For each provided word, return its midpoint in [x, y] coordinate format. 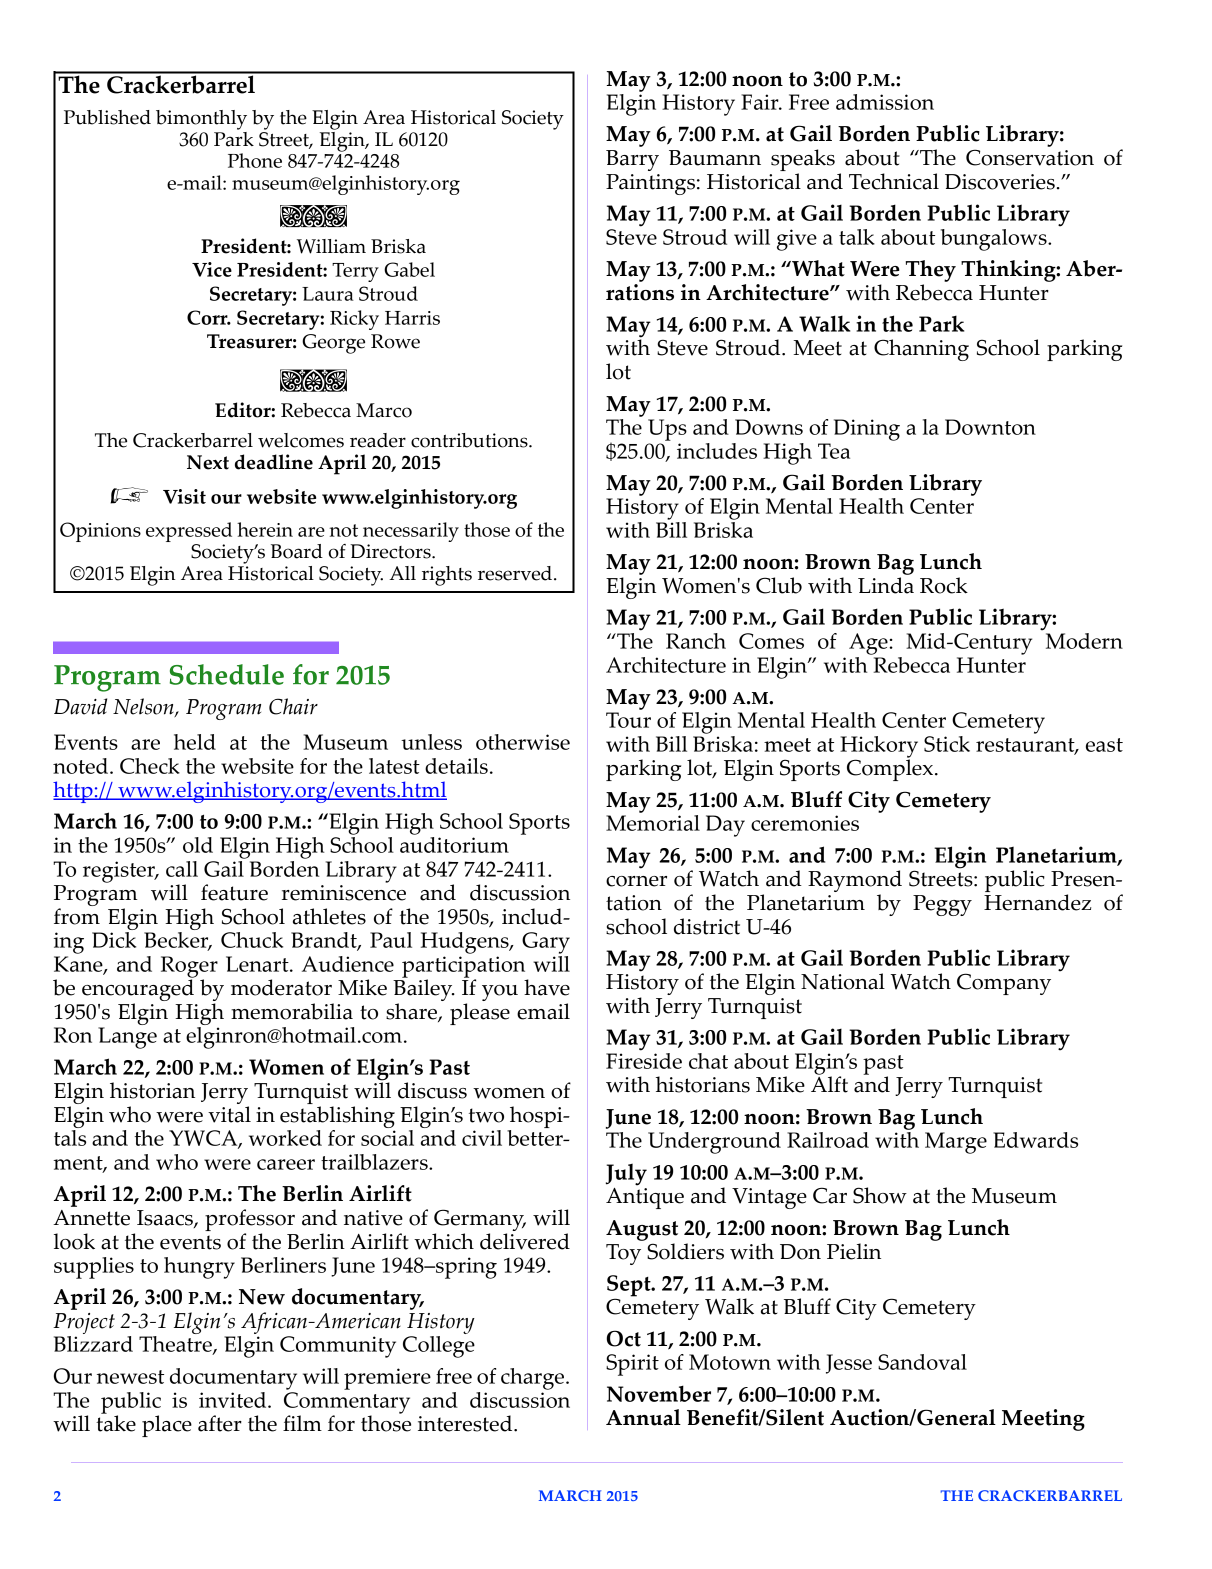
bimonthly [201, 120]
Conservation [1030, 157]
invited [234, 1400]
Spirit [632, 1365]
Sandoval [922, 1362]
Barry [632, 160]
